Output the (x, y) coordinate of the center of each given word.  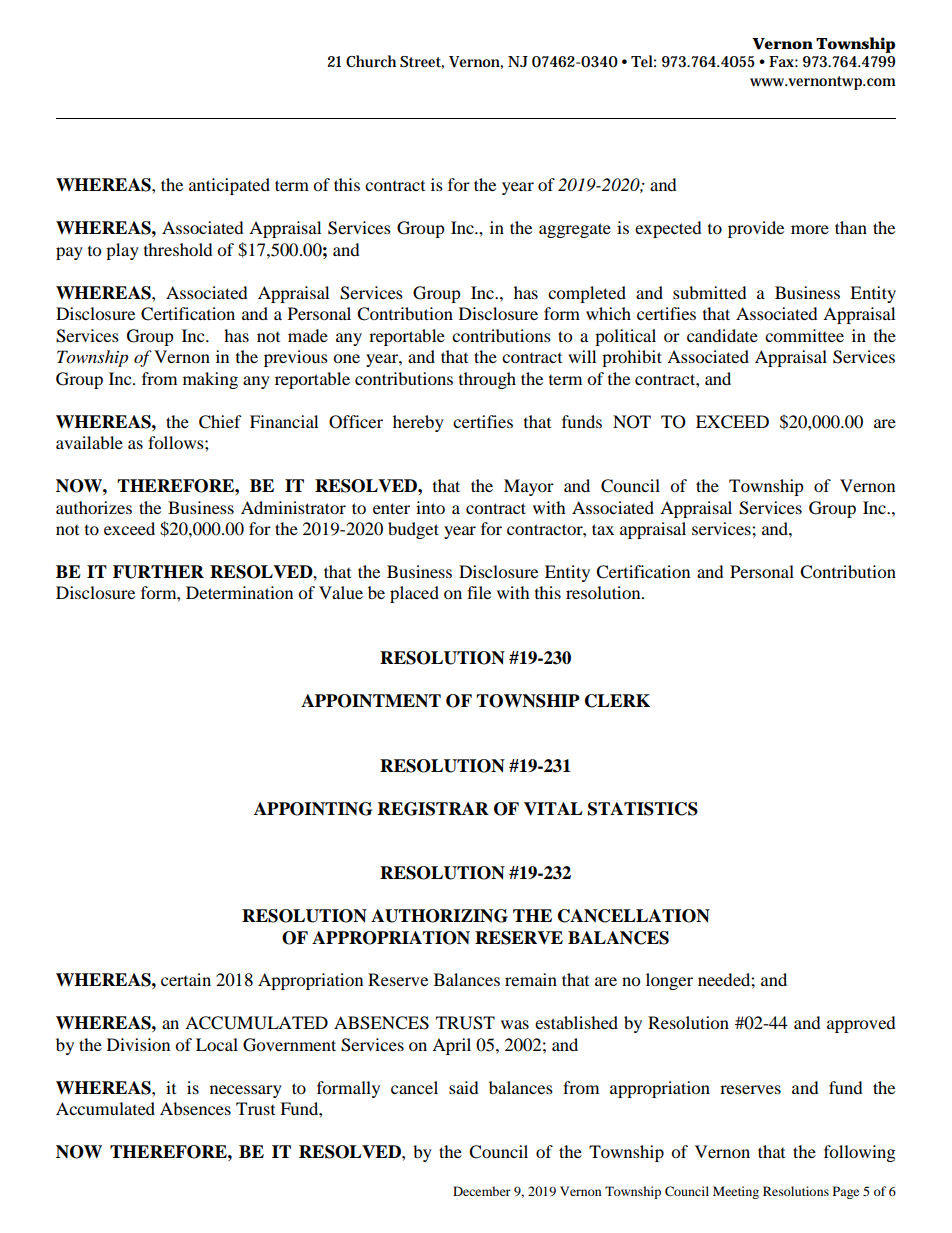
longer (669, 981)
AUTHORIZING (439, 916)
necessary (246, 1091)
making (210, 380)
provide (756, 229)
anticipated (229, 186)
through (487, 380)
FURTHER (158, 572)
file (479, 592)
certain (186, 979)
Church (371, 61)
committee (804, 335)
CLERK (617, 701)
